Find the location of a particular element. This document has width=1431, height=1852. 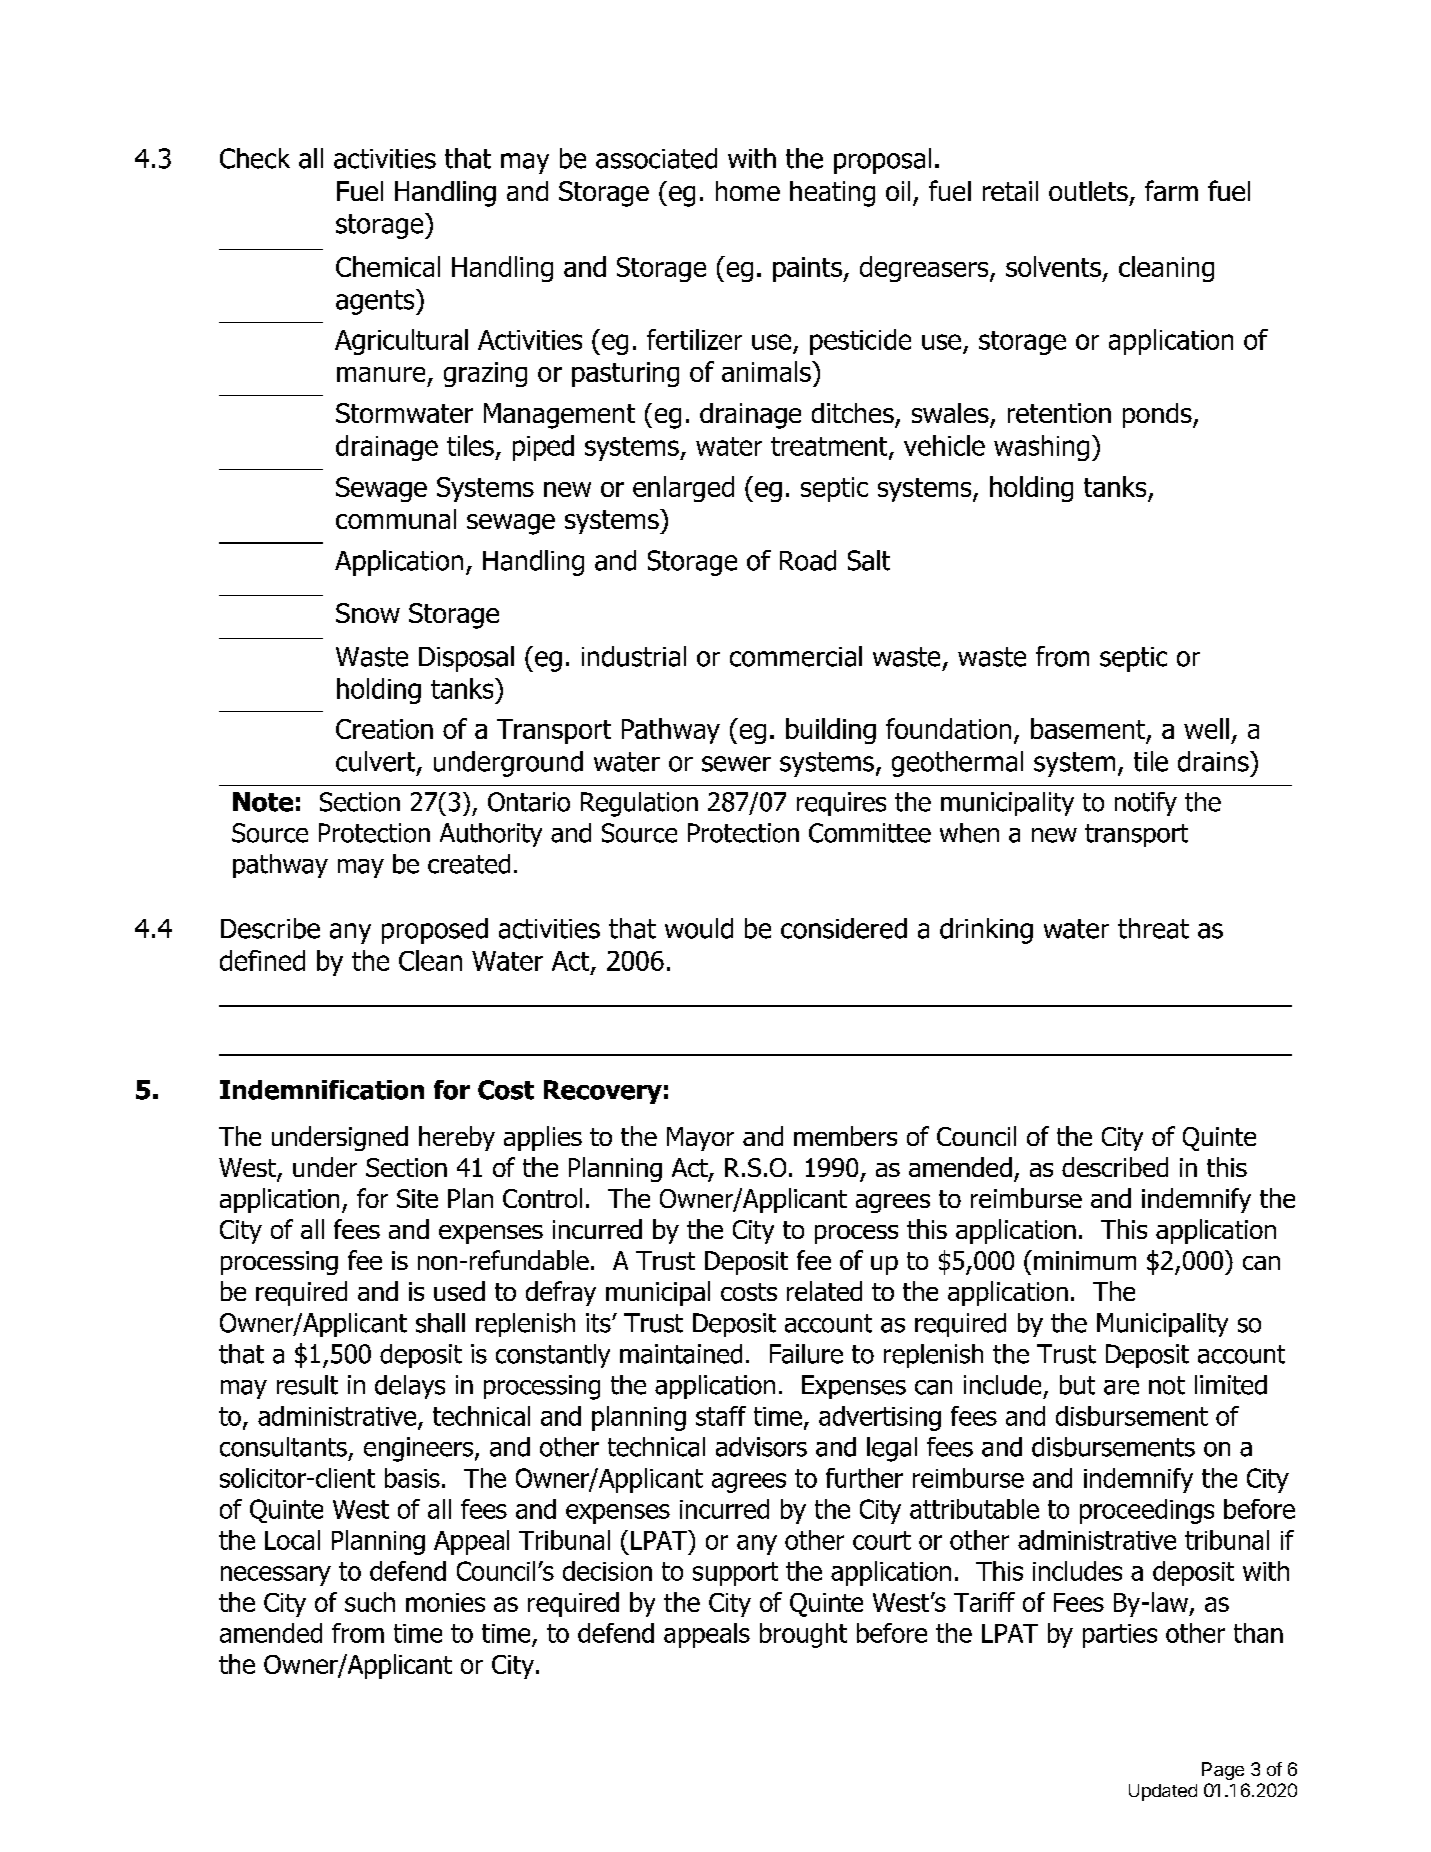

brought is located at coordinates (803, 1635).
